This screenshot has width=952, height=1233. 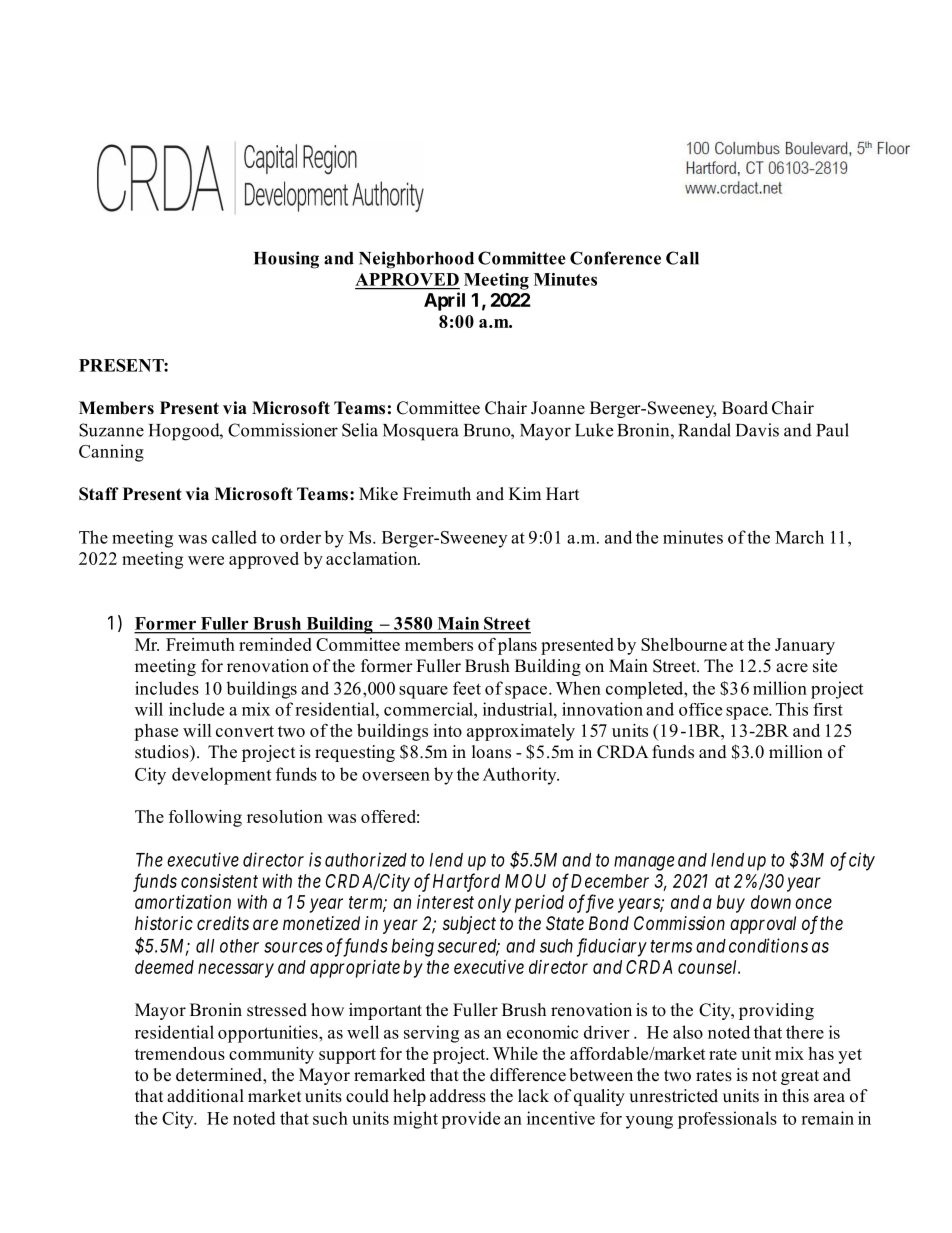 What do you see at coordinates (286, 260) in the screenshot?
I see `Housing` at bounding box center [286, 260].
